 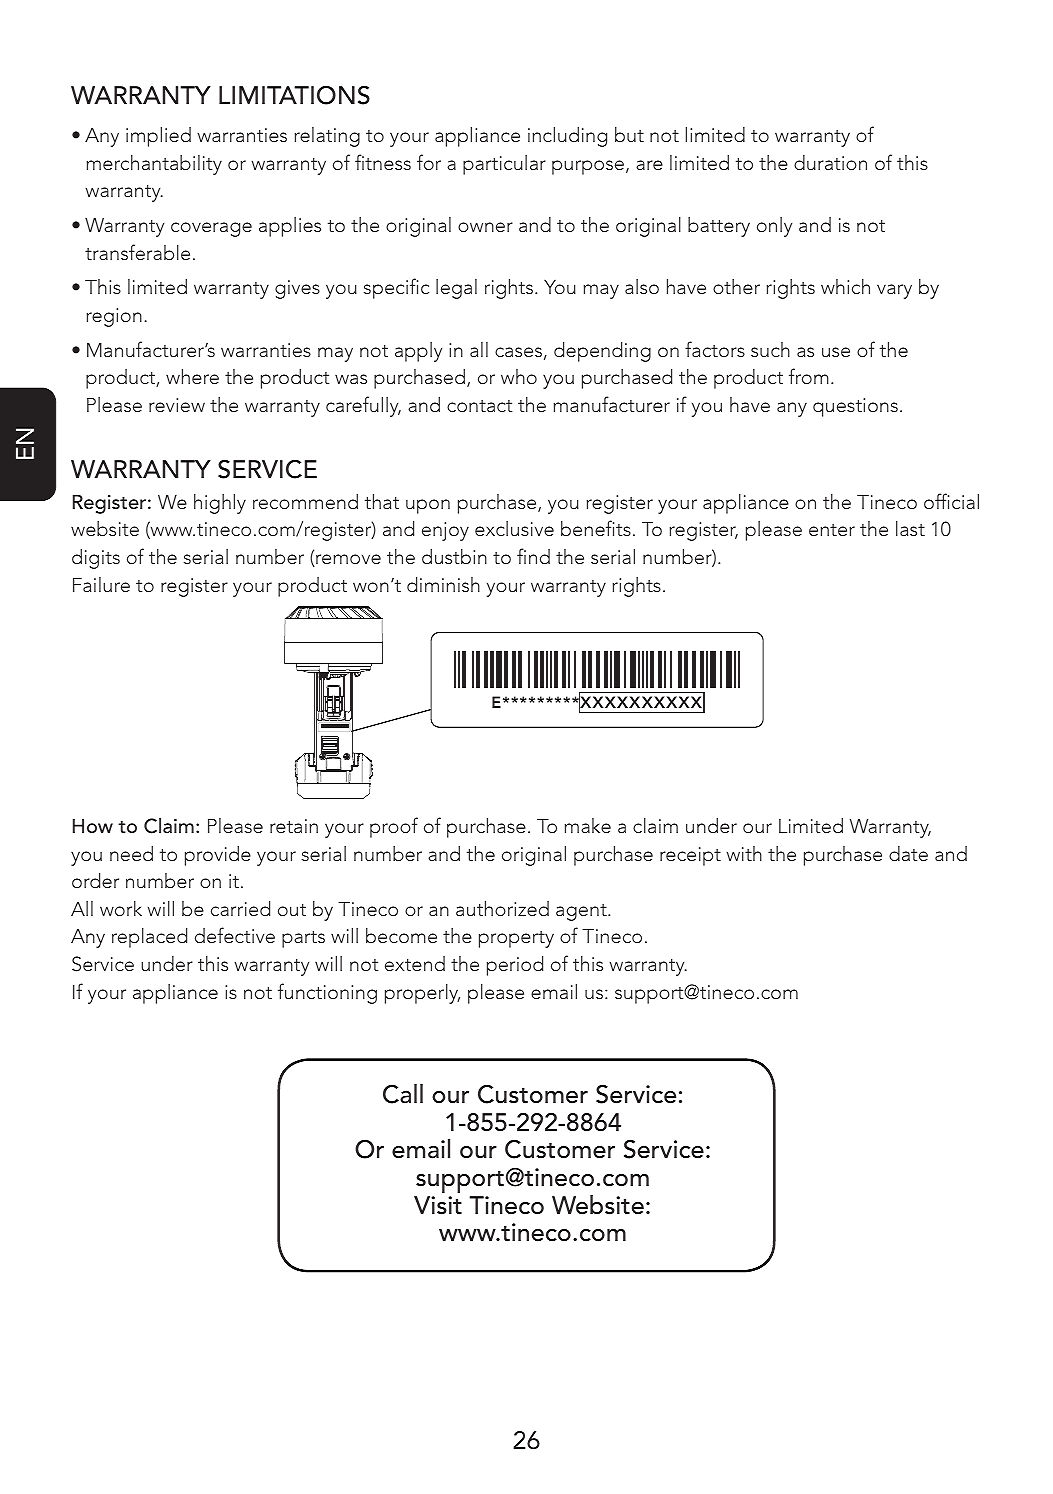 What do you see at coordinates (830, 162) in the page?
I see `duration` at bounding box center [830, 162].
